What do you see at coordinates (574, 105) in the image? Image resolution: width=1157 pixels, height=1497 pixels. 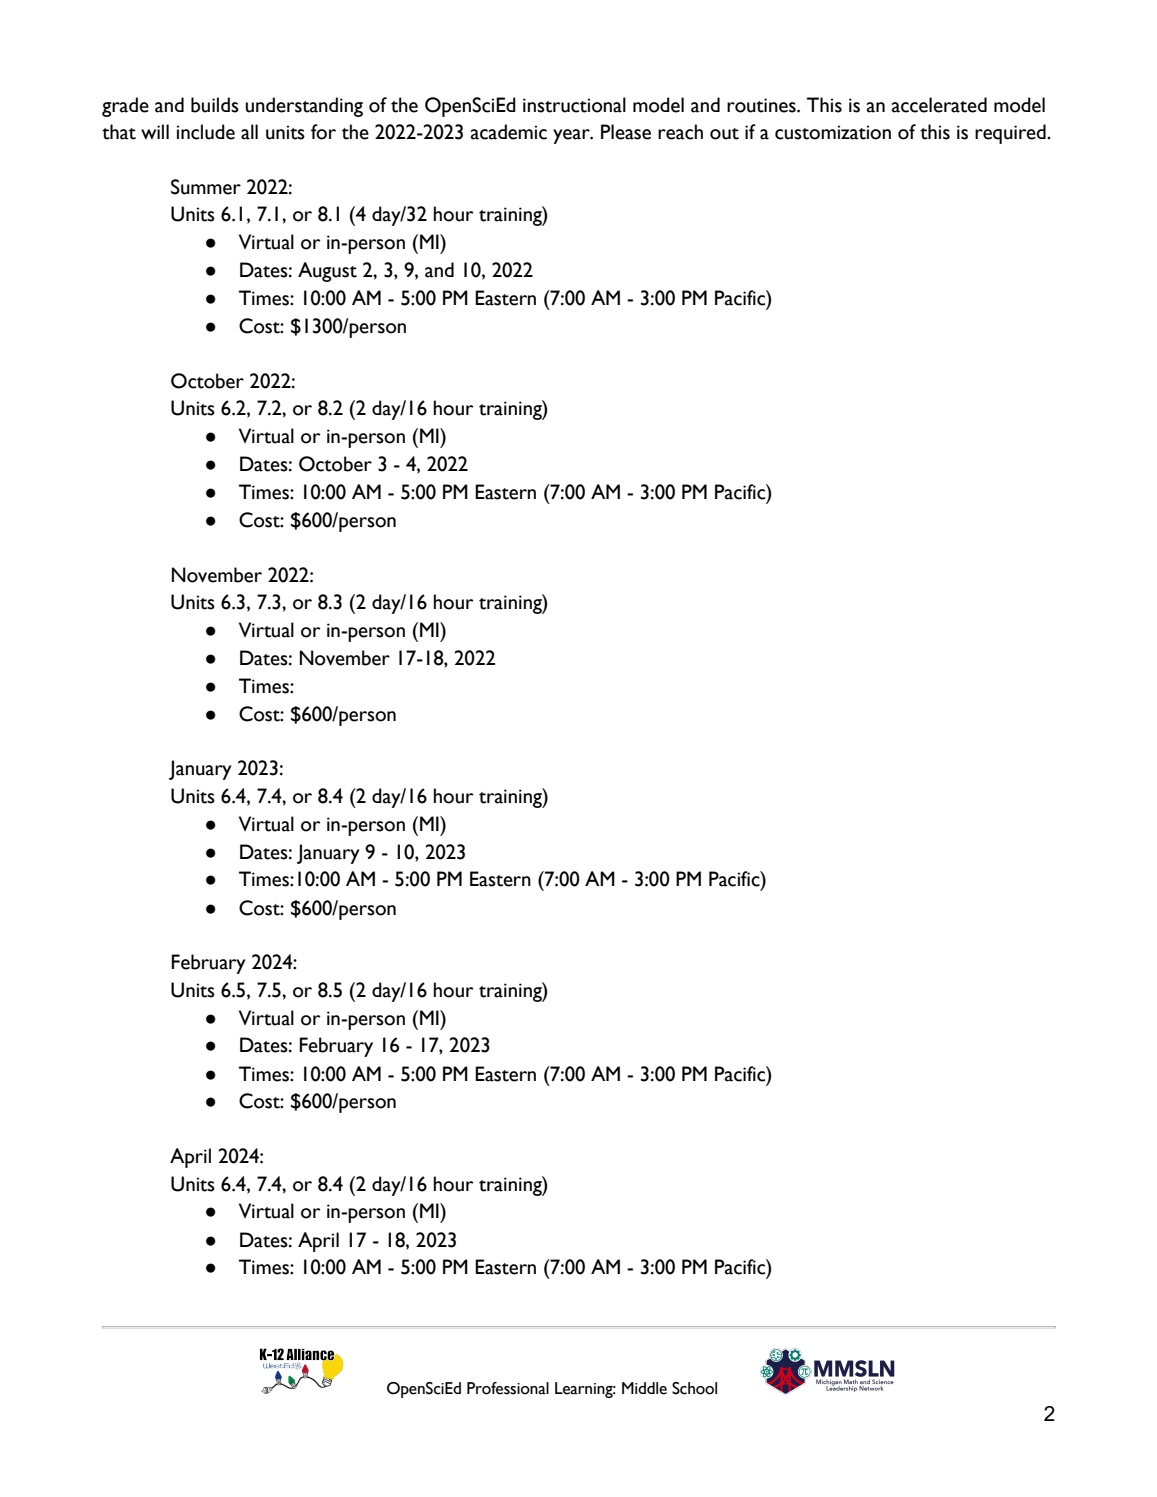 I see `instructional` at bounding box center [574, 105].
